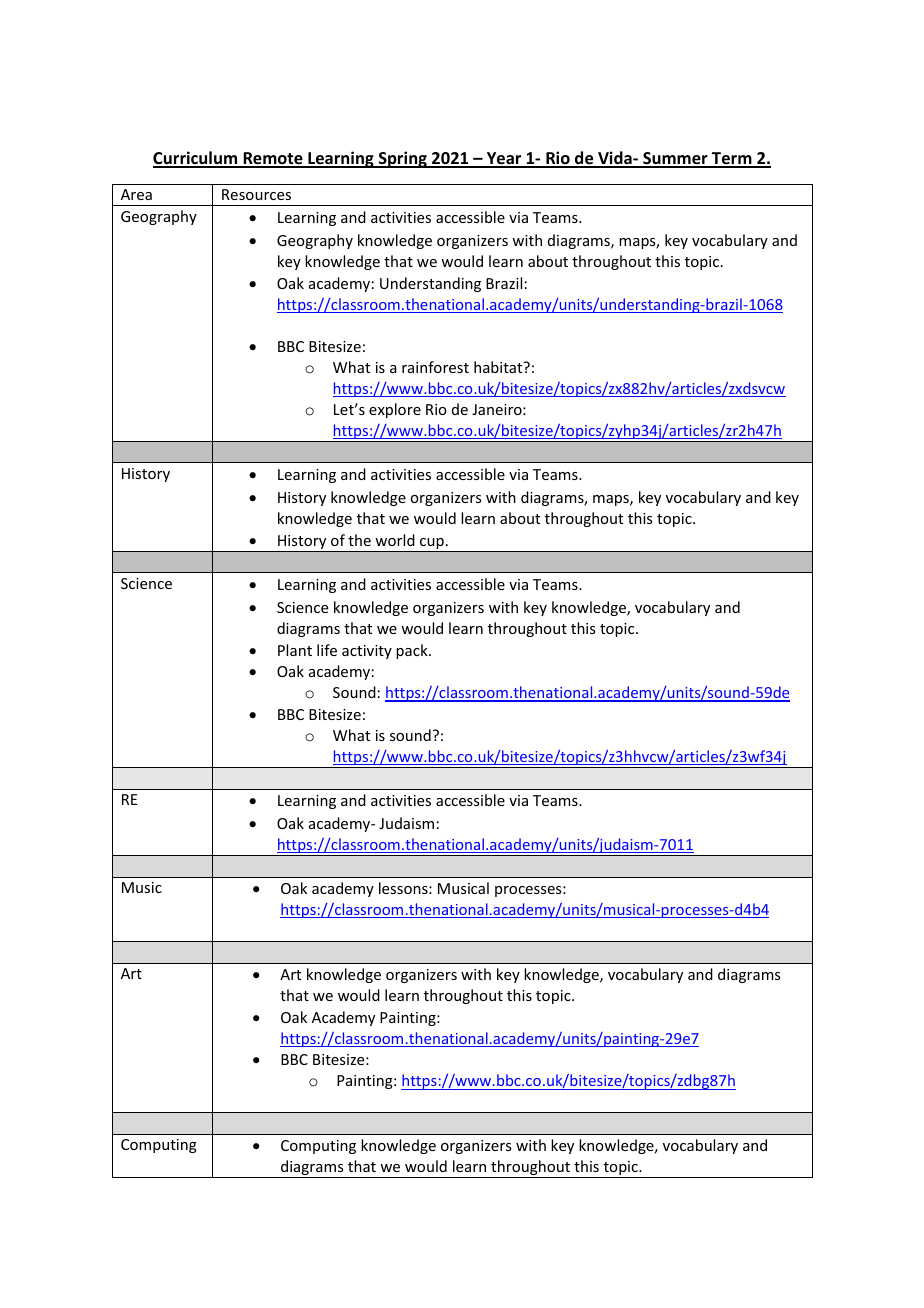  Describe the element at coordinates (402, 159) in the image. I see `Spring` at that location.
